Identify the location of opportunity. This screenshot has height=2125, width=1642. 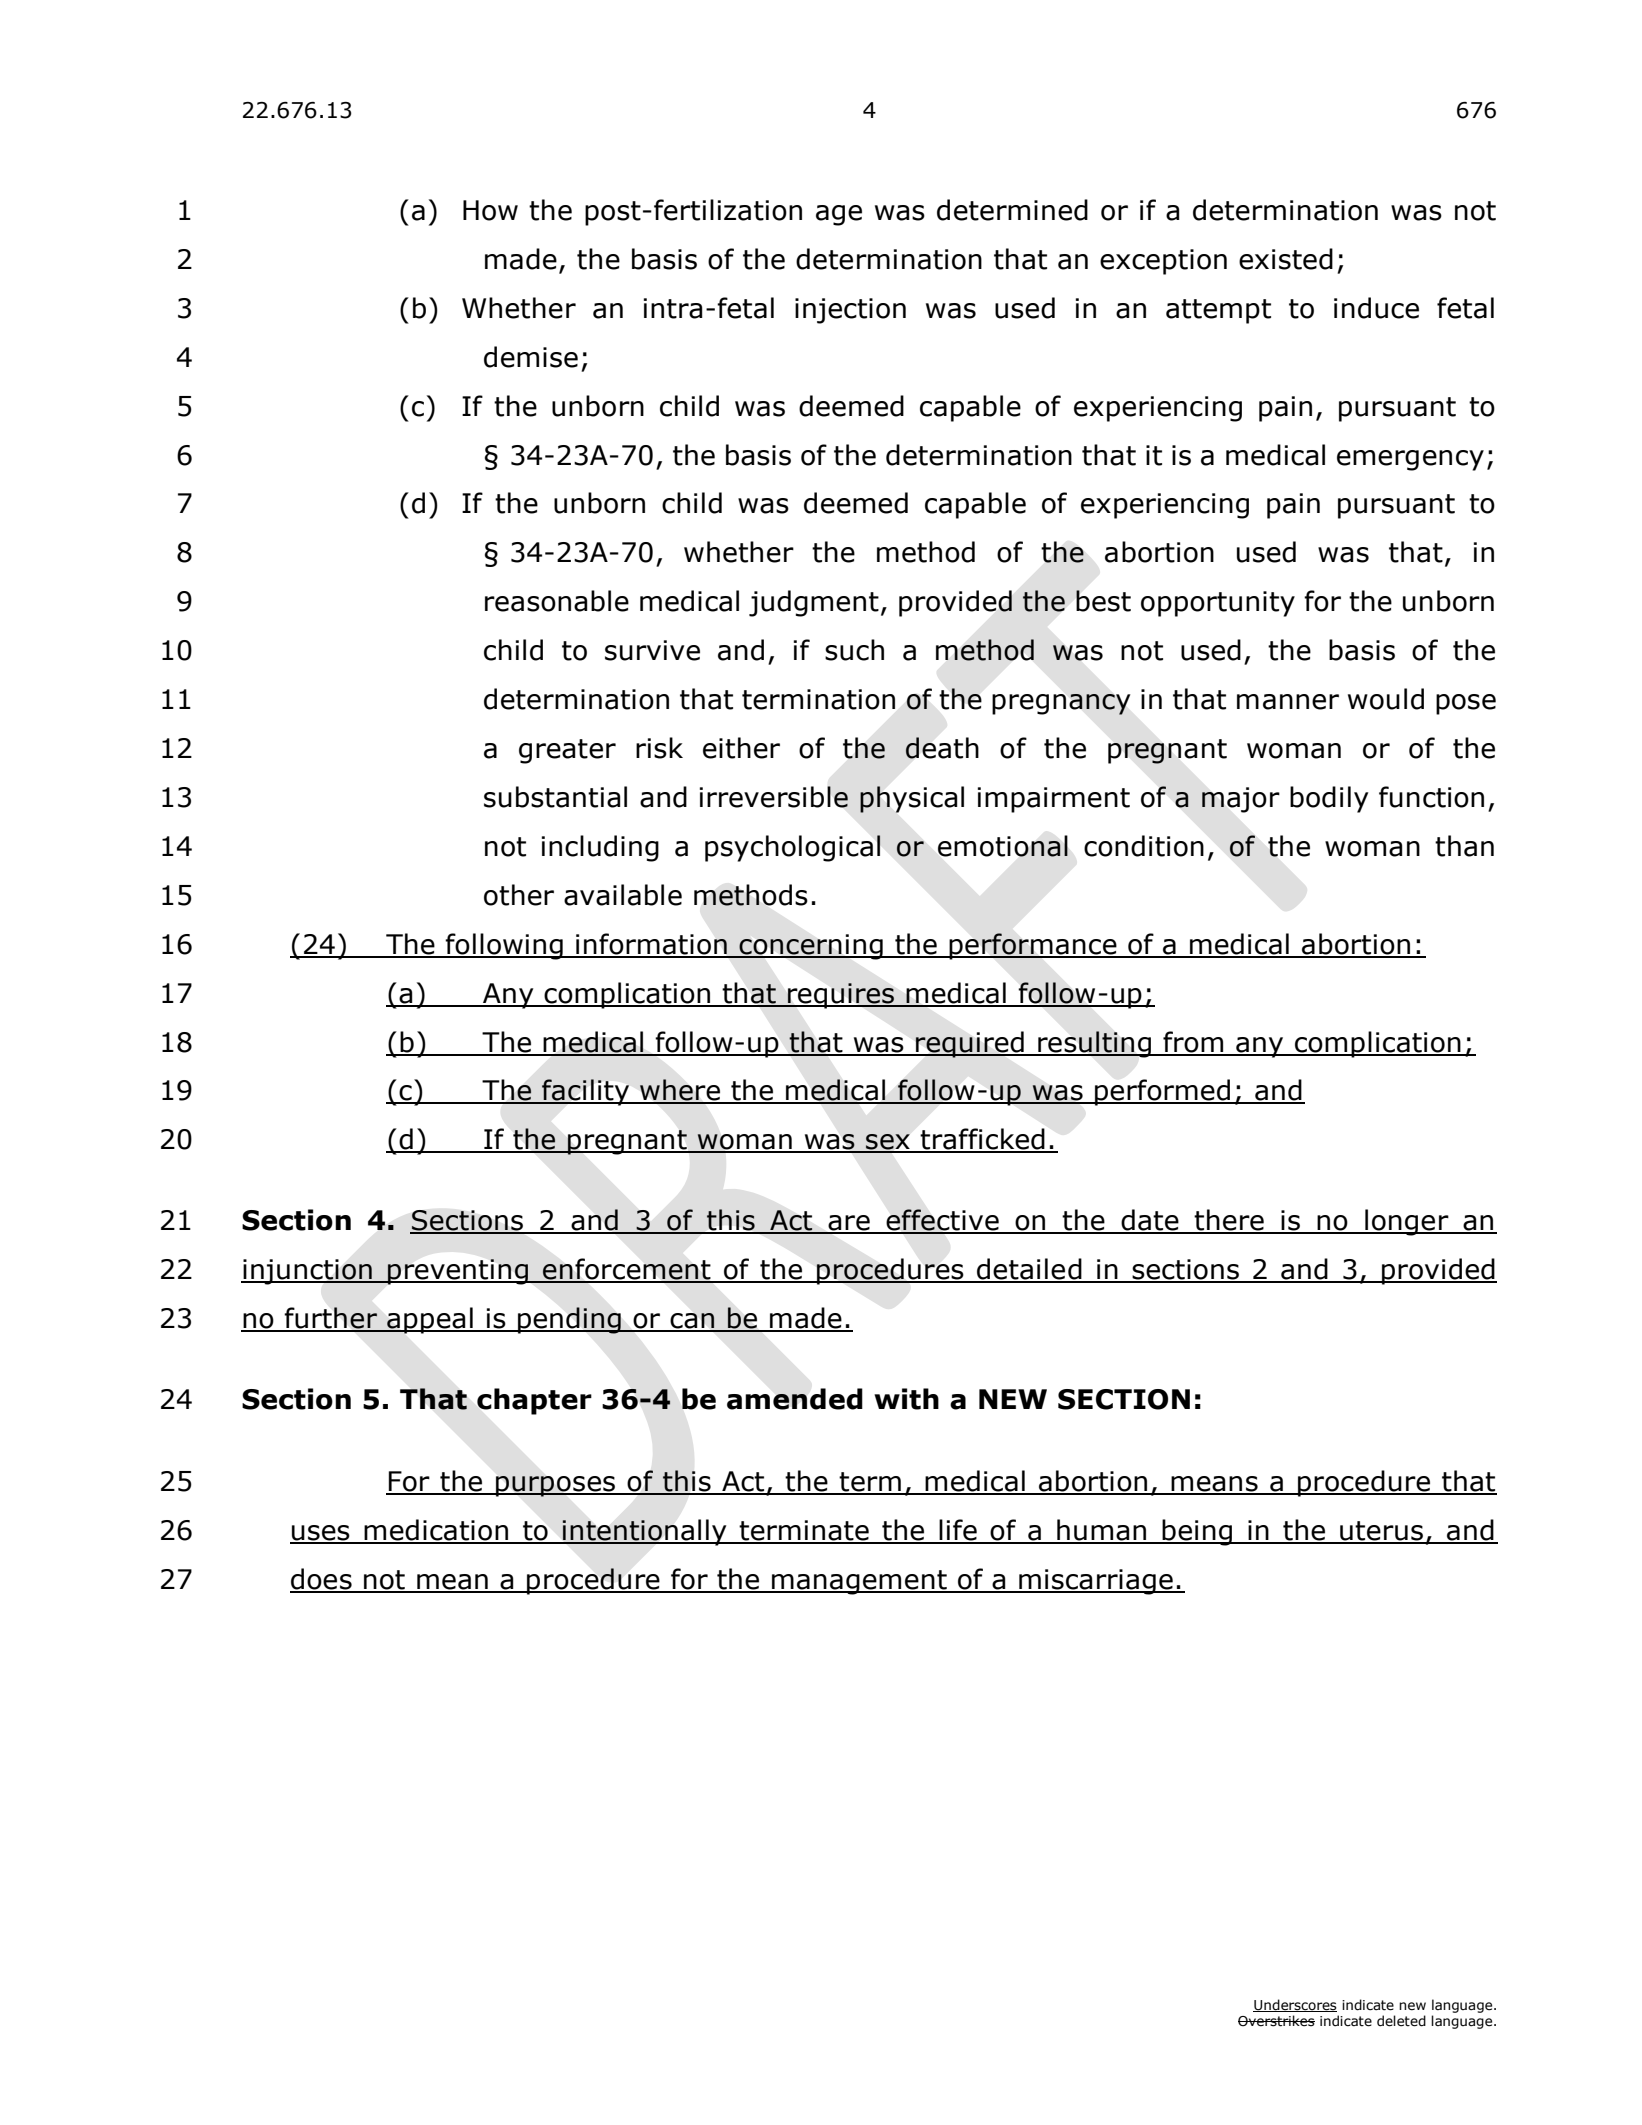
(1218, 604).
